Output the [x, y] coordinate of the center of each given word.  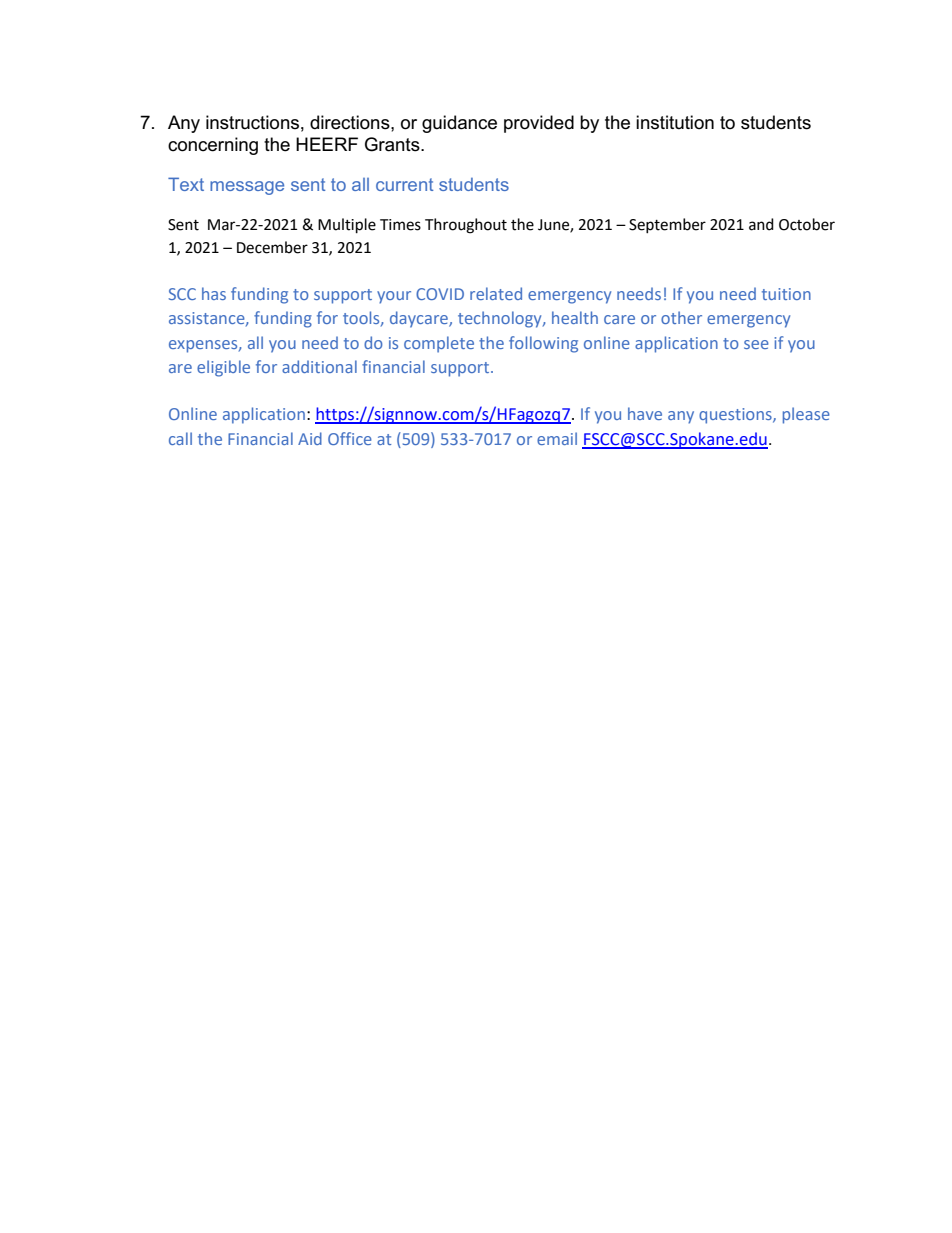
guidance [459, 124]
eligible [223, 368]
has [214, 293]
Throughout [466, 226]
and [761, 224]
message [247, 188]
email [557, 438]
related [496, 293]
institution [675, 122]
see [756, 344]
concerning [213, 146]
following [543, 344]
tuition [786, 294]
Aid [310, 438]
